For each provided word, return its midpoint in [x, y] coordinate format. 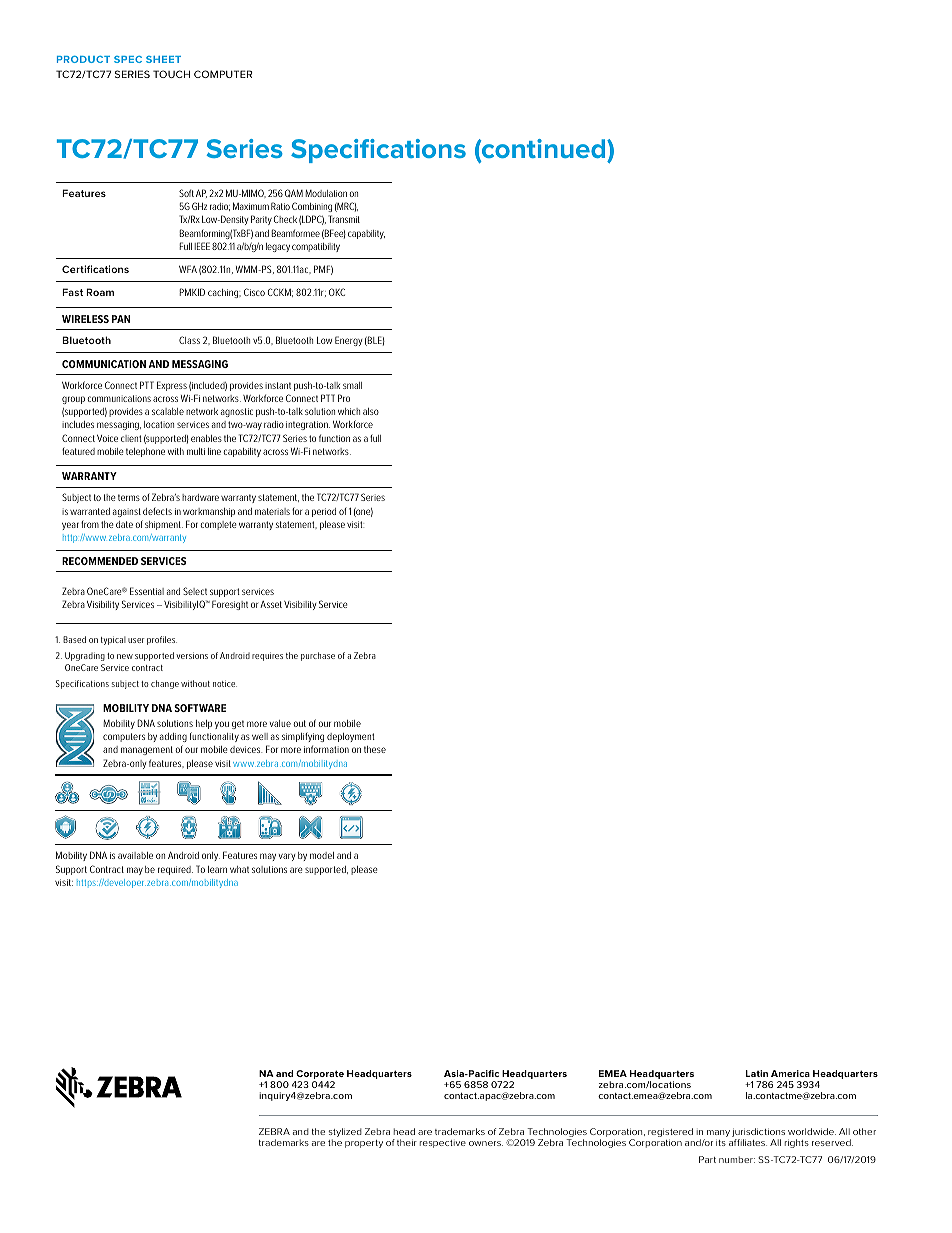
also [371, 411]
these [375, 749]
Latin [757, 1073]
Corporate [319, 1076]
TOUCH [171, 74]
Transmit [344, 219]
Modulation [326, 193]
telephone [145, 452]
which [349, 411]
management [147, 750]
